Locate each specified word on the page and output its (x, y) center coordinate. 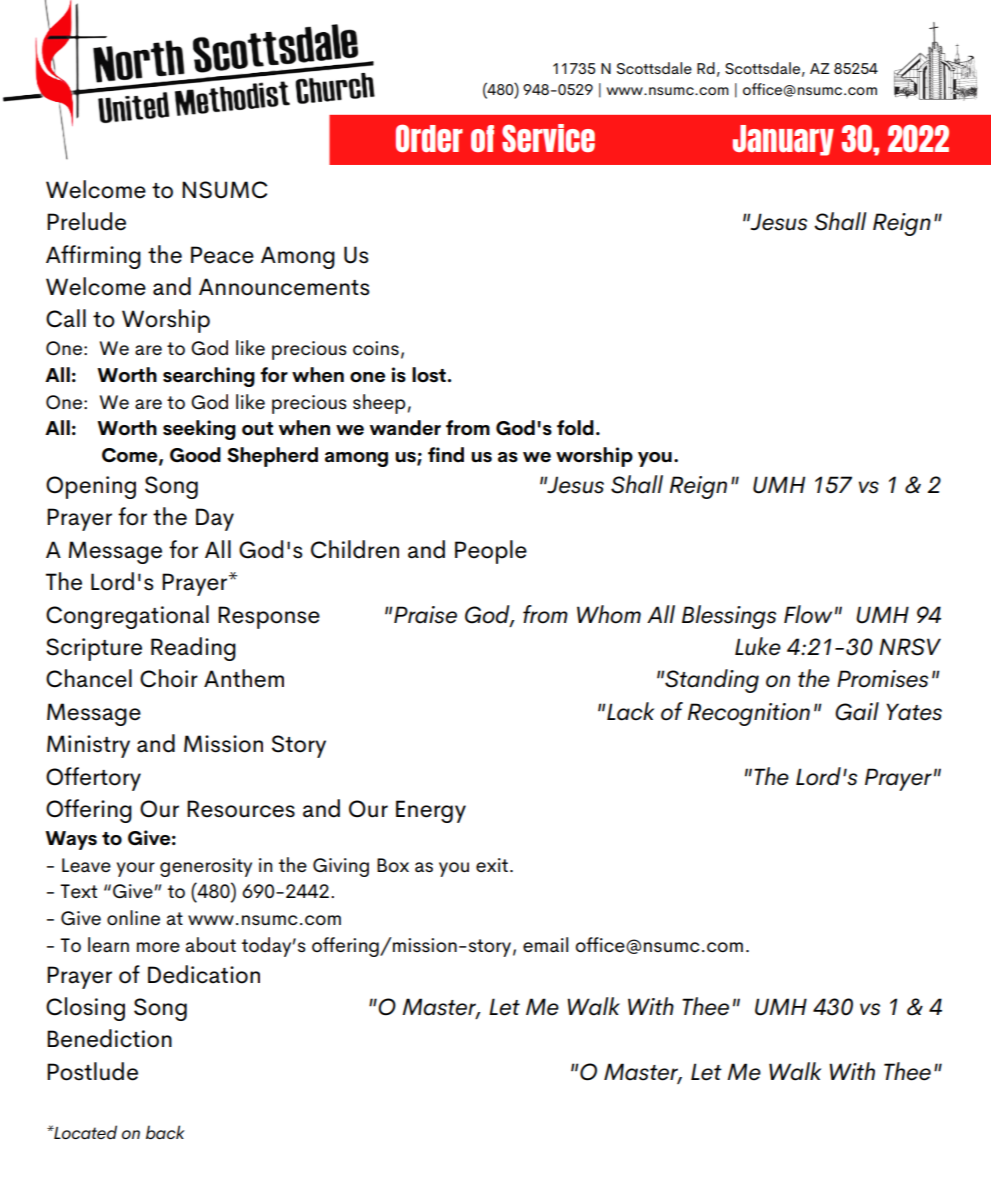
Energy (431, 811)
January (783, 140)
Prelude (86, 221)
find (446, 455)
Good (195, 455)
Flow (808, 614)
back (165, 1132)
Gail (857, 711)
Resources (241, 809)
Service (548, 138)
